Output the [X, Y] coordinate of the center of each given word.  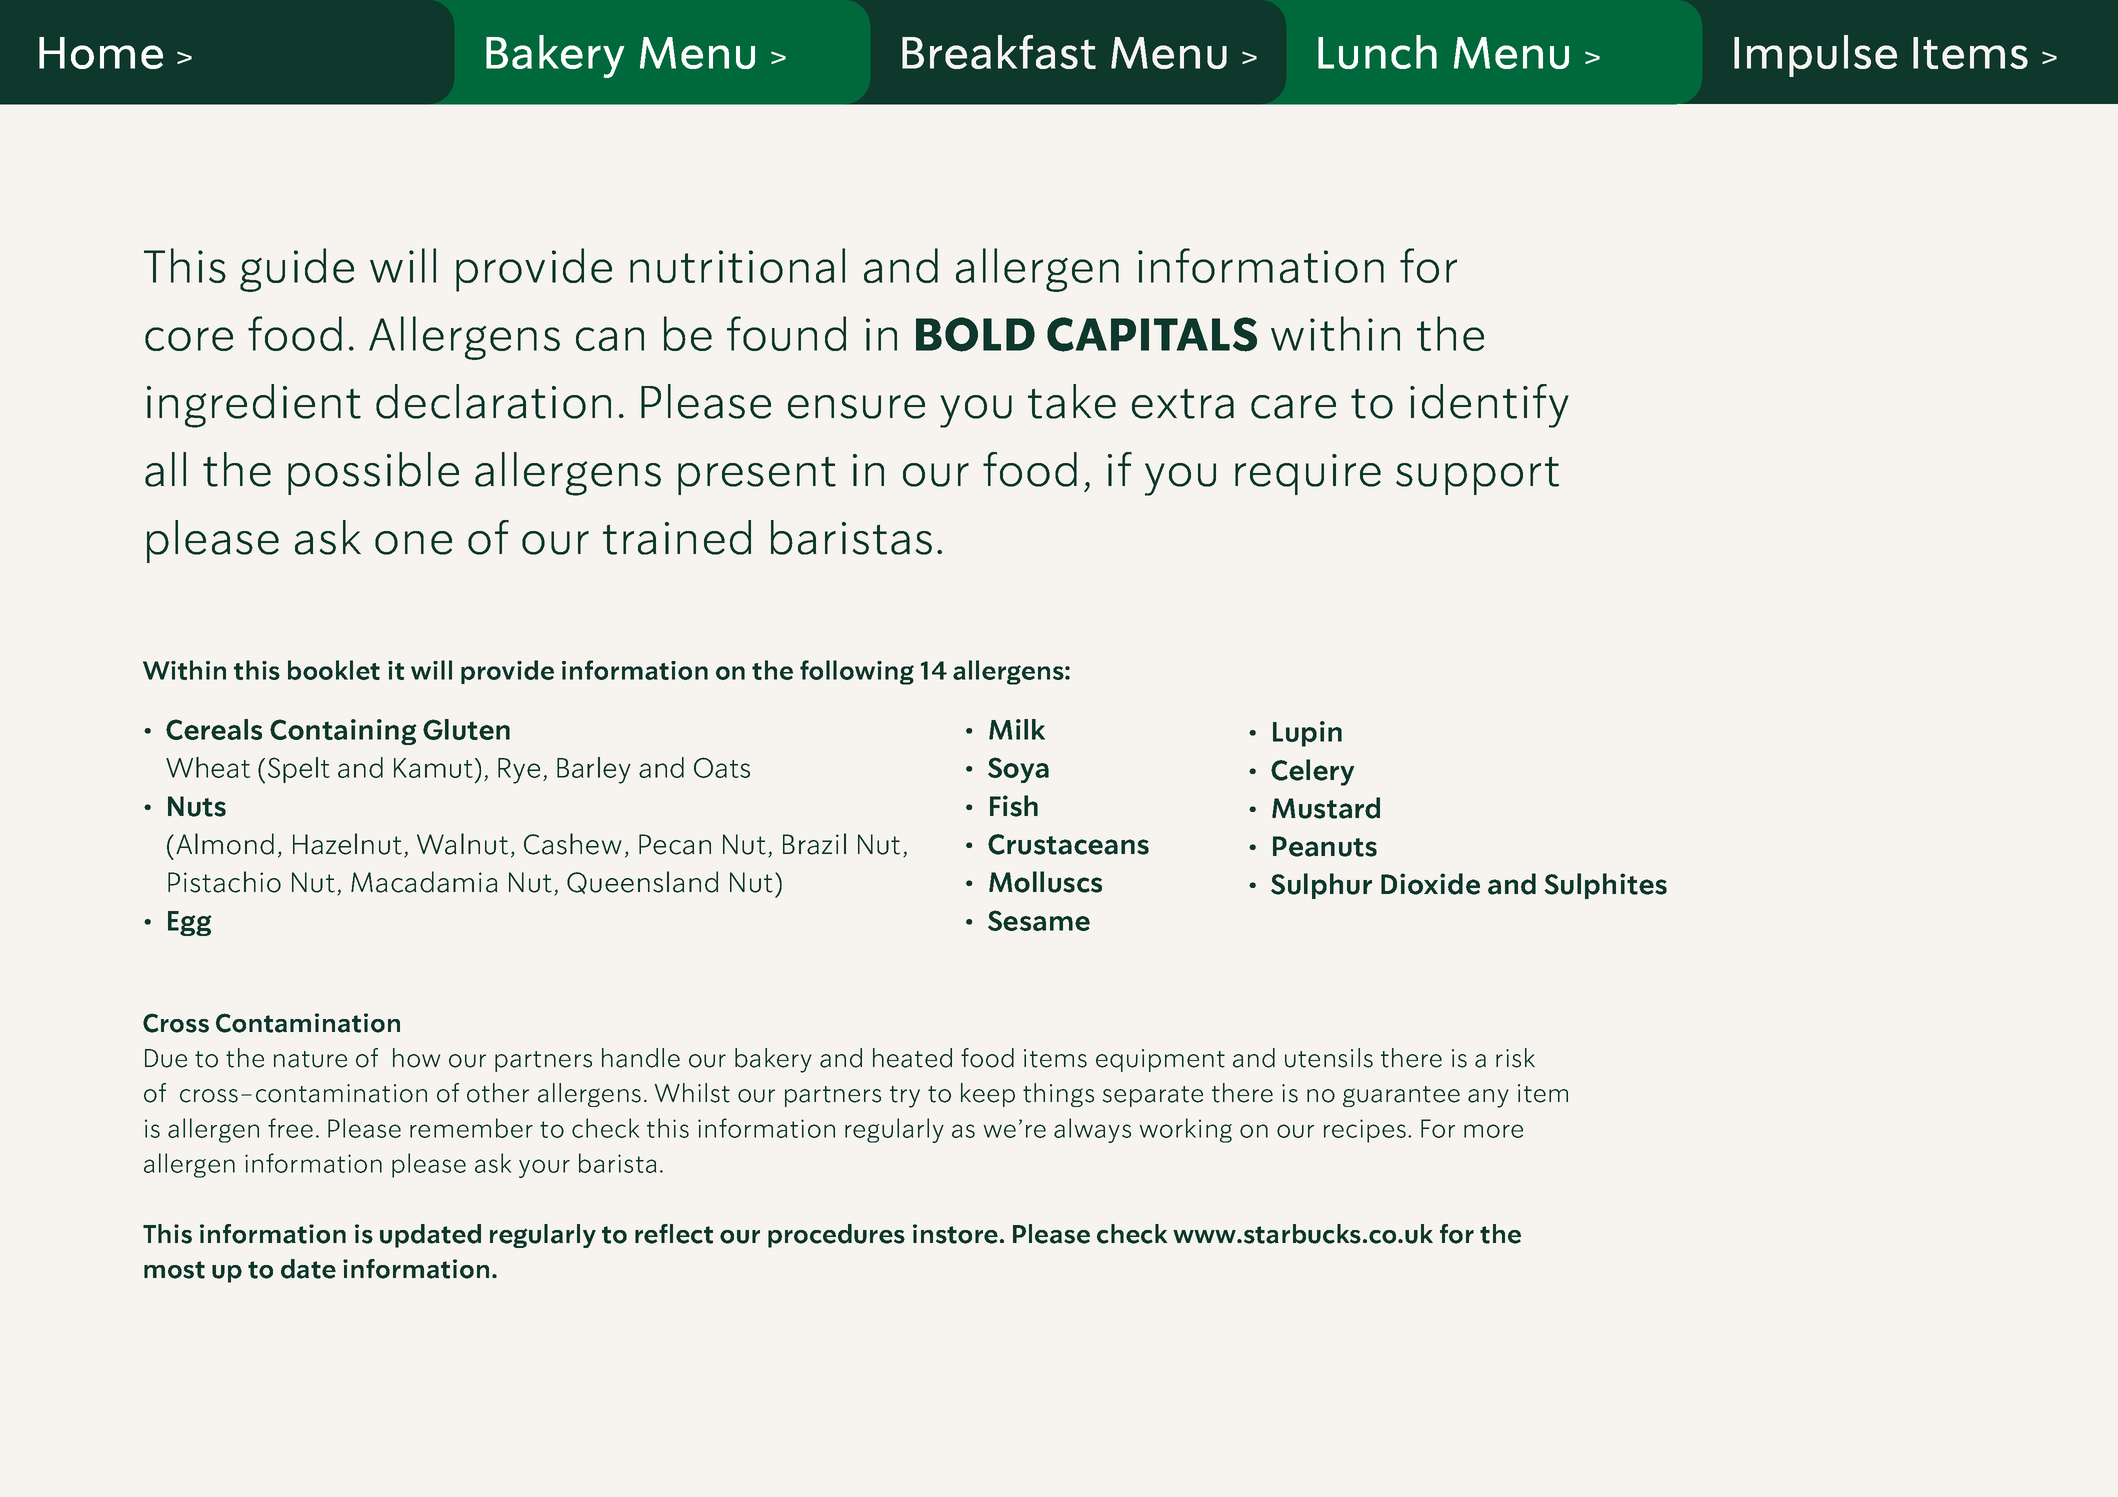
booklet [334, 670]
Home [101, 53]
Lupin [1307, 734]
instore [955, 1234]
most [174, 1270]
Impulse [1815, 56]
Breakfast [999, 52]
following [857, 672]
